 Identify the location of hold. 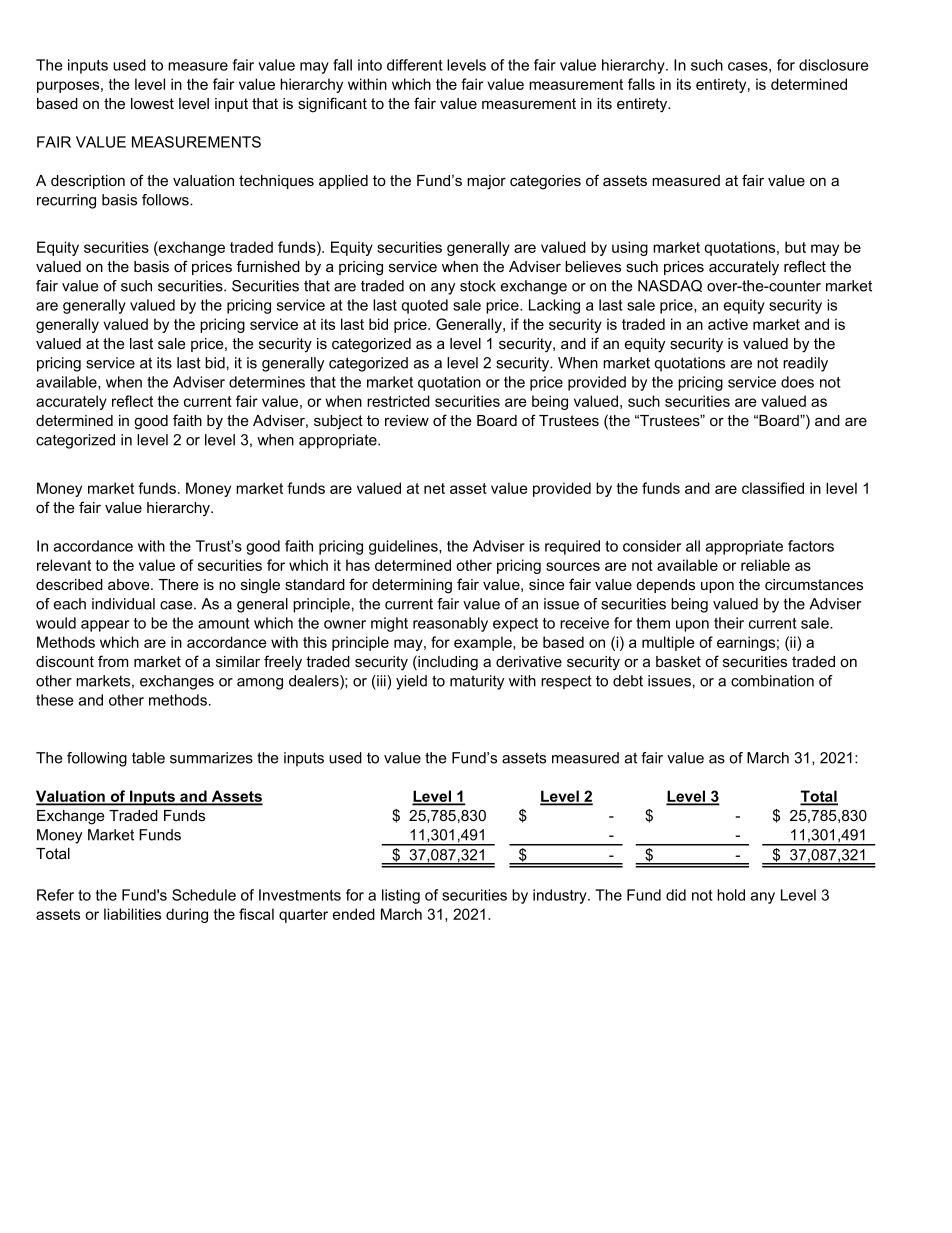
(731, 895).
